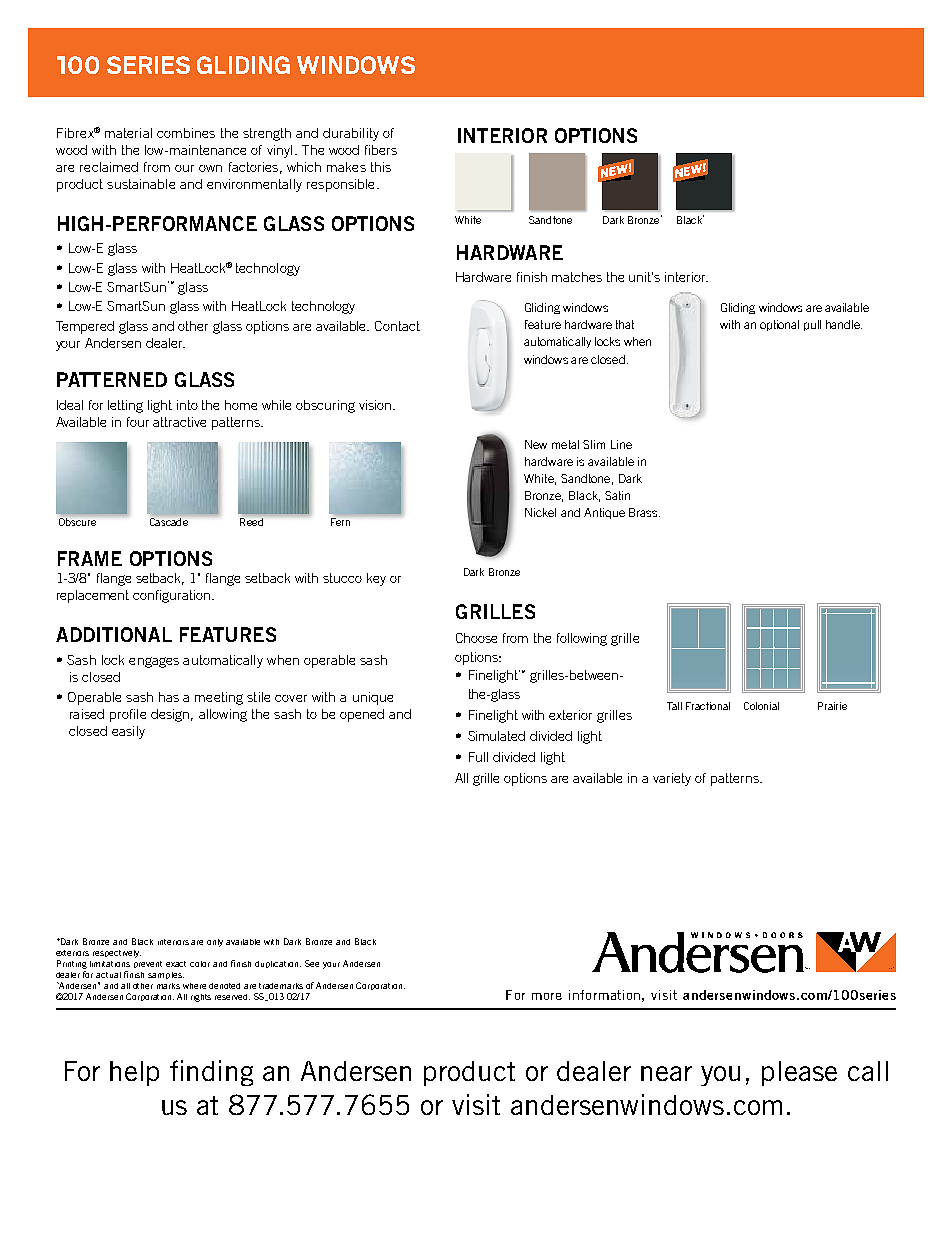 The height and width of the screenshot is (1233, 952). What do you see at coordinates (381, 167) in the screenshot?
I see `this` at bounding box center [381, 167].
